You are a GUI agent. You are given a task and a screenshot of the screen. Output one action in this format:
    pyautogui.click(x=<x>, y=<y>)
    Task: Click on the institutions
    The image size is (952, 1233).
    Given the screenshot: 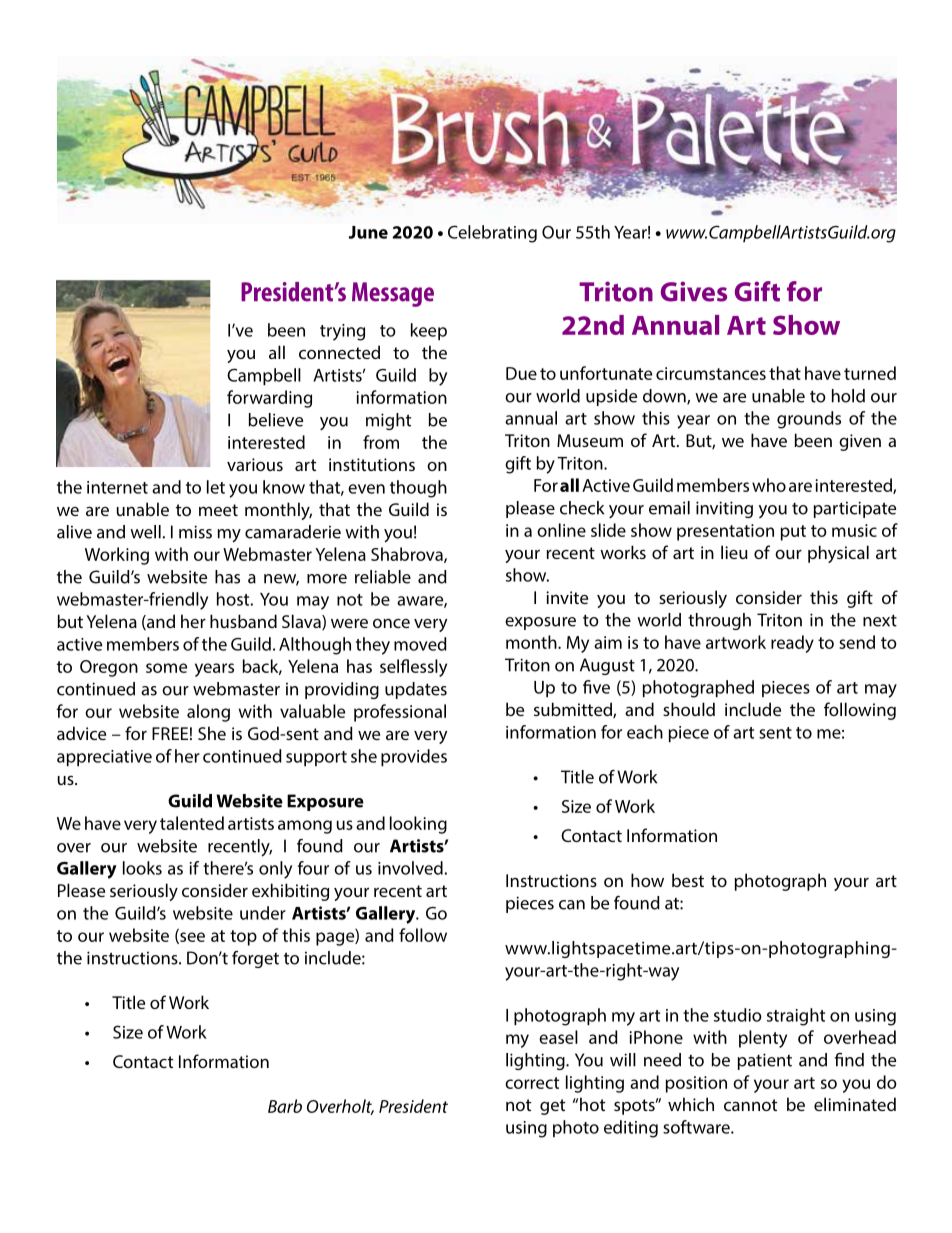 What is the action you would take?
    pyautogui.click(x=372, y=464)
